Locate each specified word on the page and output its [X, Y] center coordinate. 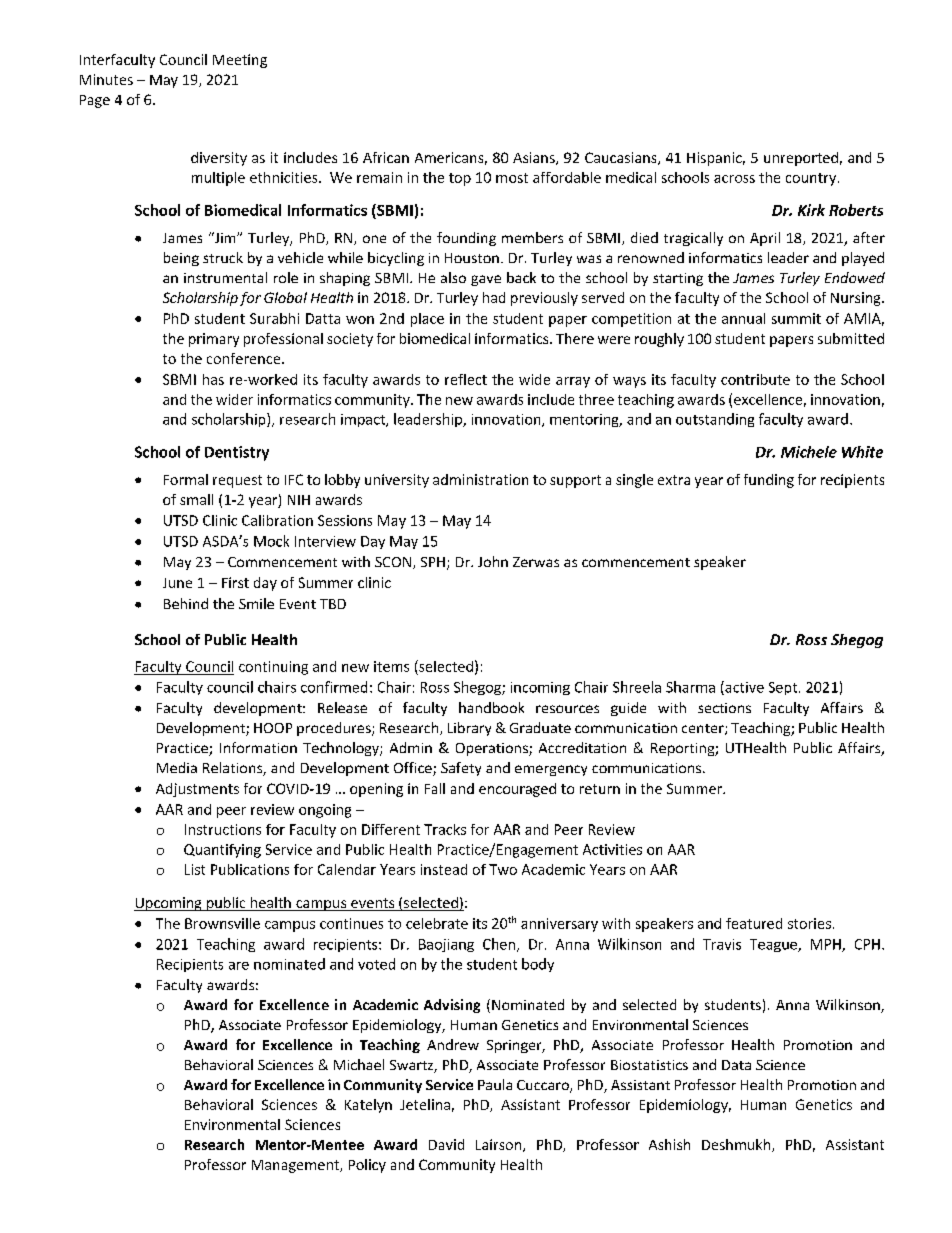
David [446, 1144]
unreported [801, 159]
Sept [784, 688]
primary [214, 340]
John [493, 561]
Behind [186, 603]
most [512, 178]
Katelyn [368, 1106]
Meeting [240, 61]
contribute [755, 379]
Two [503, 869]
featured [754, 923]
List [195, 869]
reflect [466, 379]
